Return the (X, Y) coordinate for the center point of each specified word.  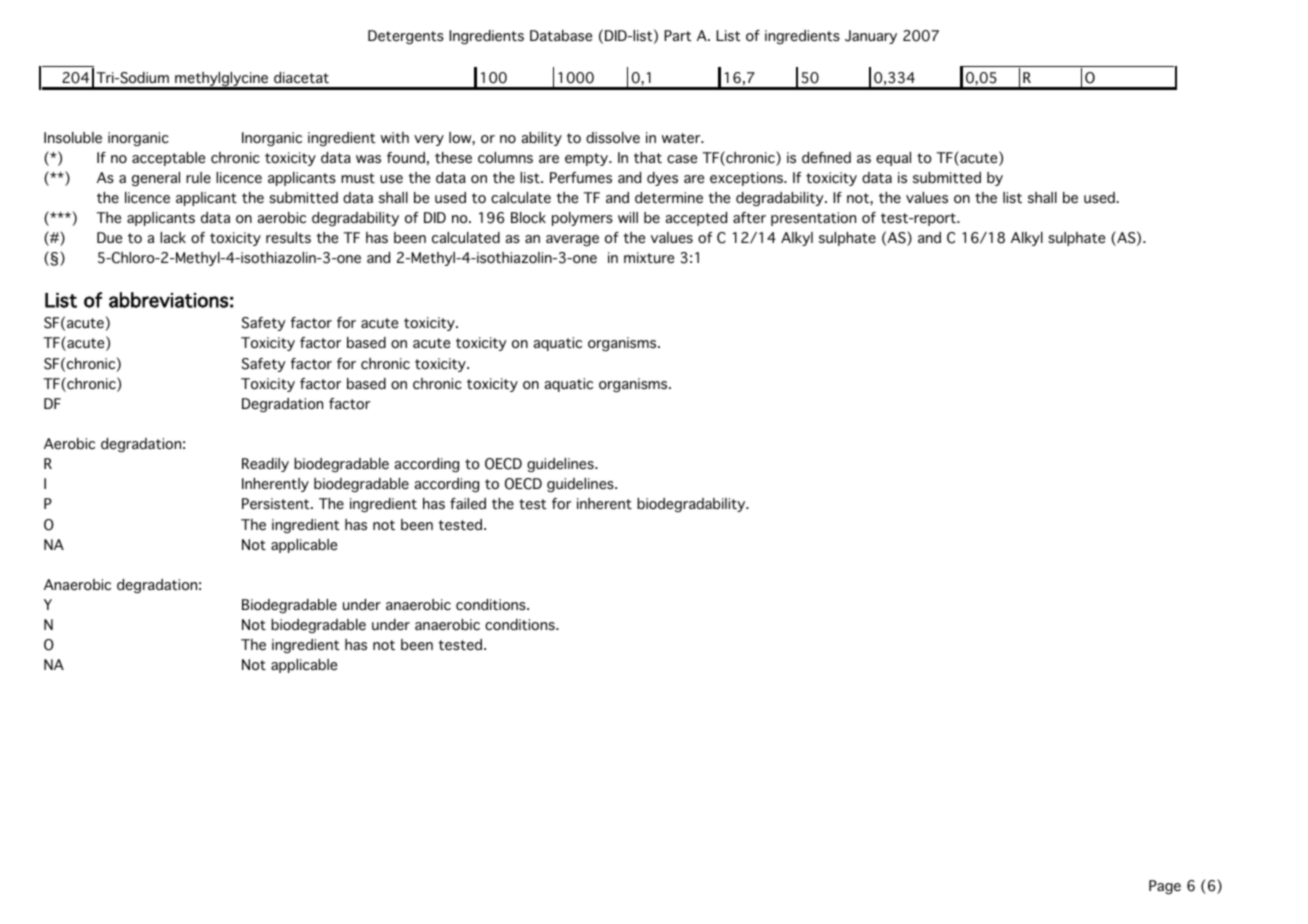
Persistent (277, 504)
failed (468, 504)
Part (678, 35)
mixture (649, 257)
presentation (813, 219)
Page (1165, 887)
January (871, 37)
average (572, 241)
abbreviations (168, 300)
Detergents (406, 37)
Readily (265, 465)
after (749, 218)
